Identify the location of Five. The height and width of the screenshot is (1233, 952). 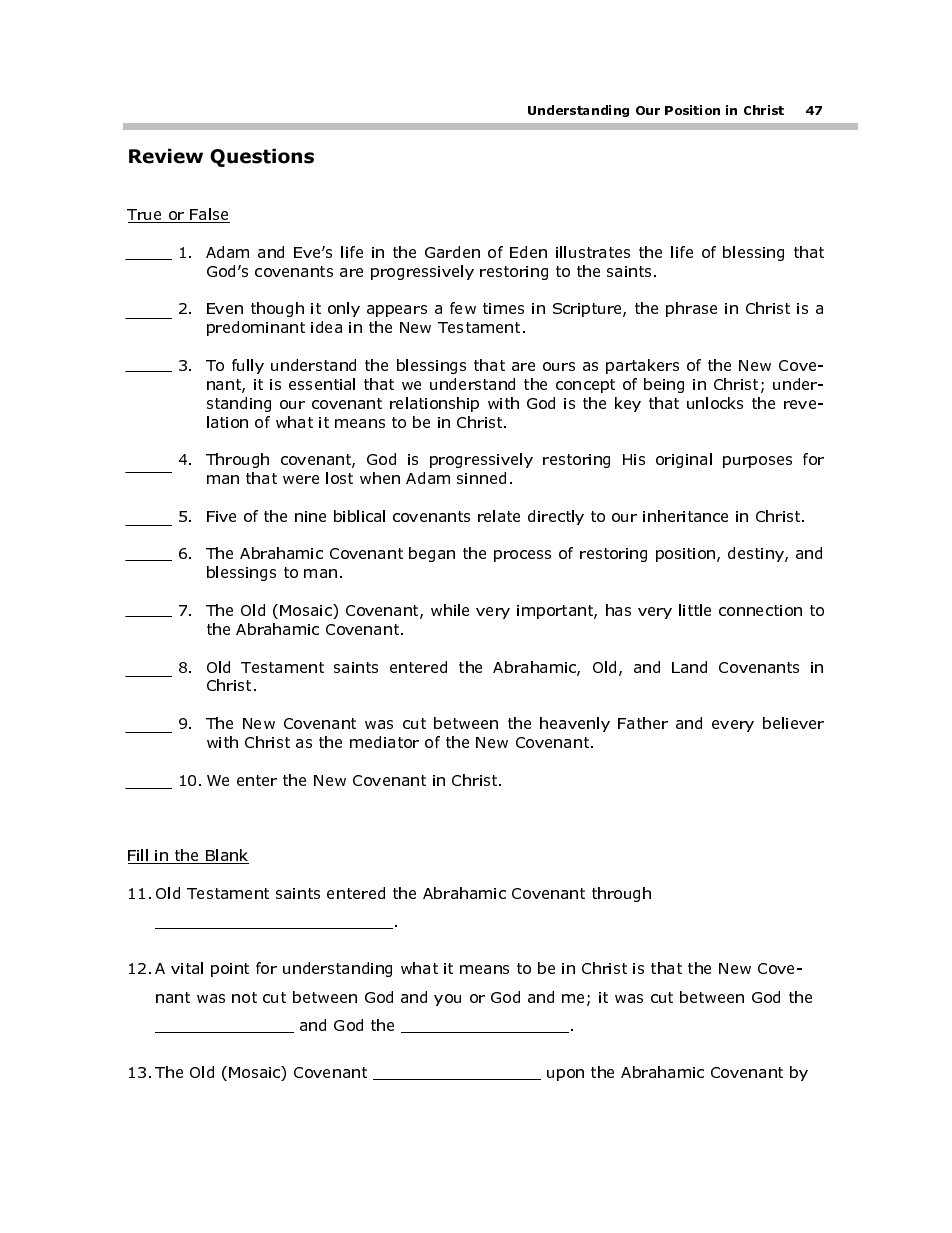
(221, 516).
